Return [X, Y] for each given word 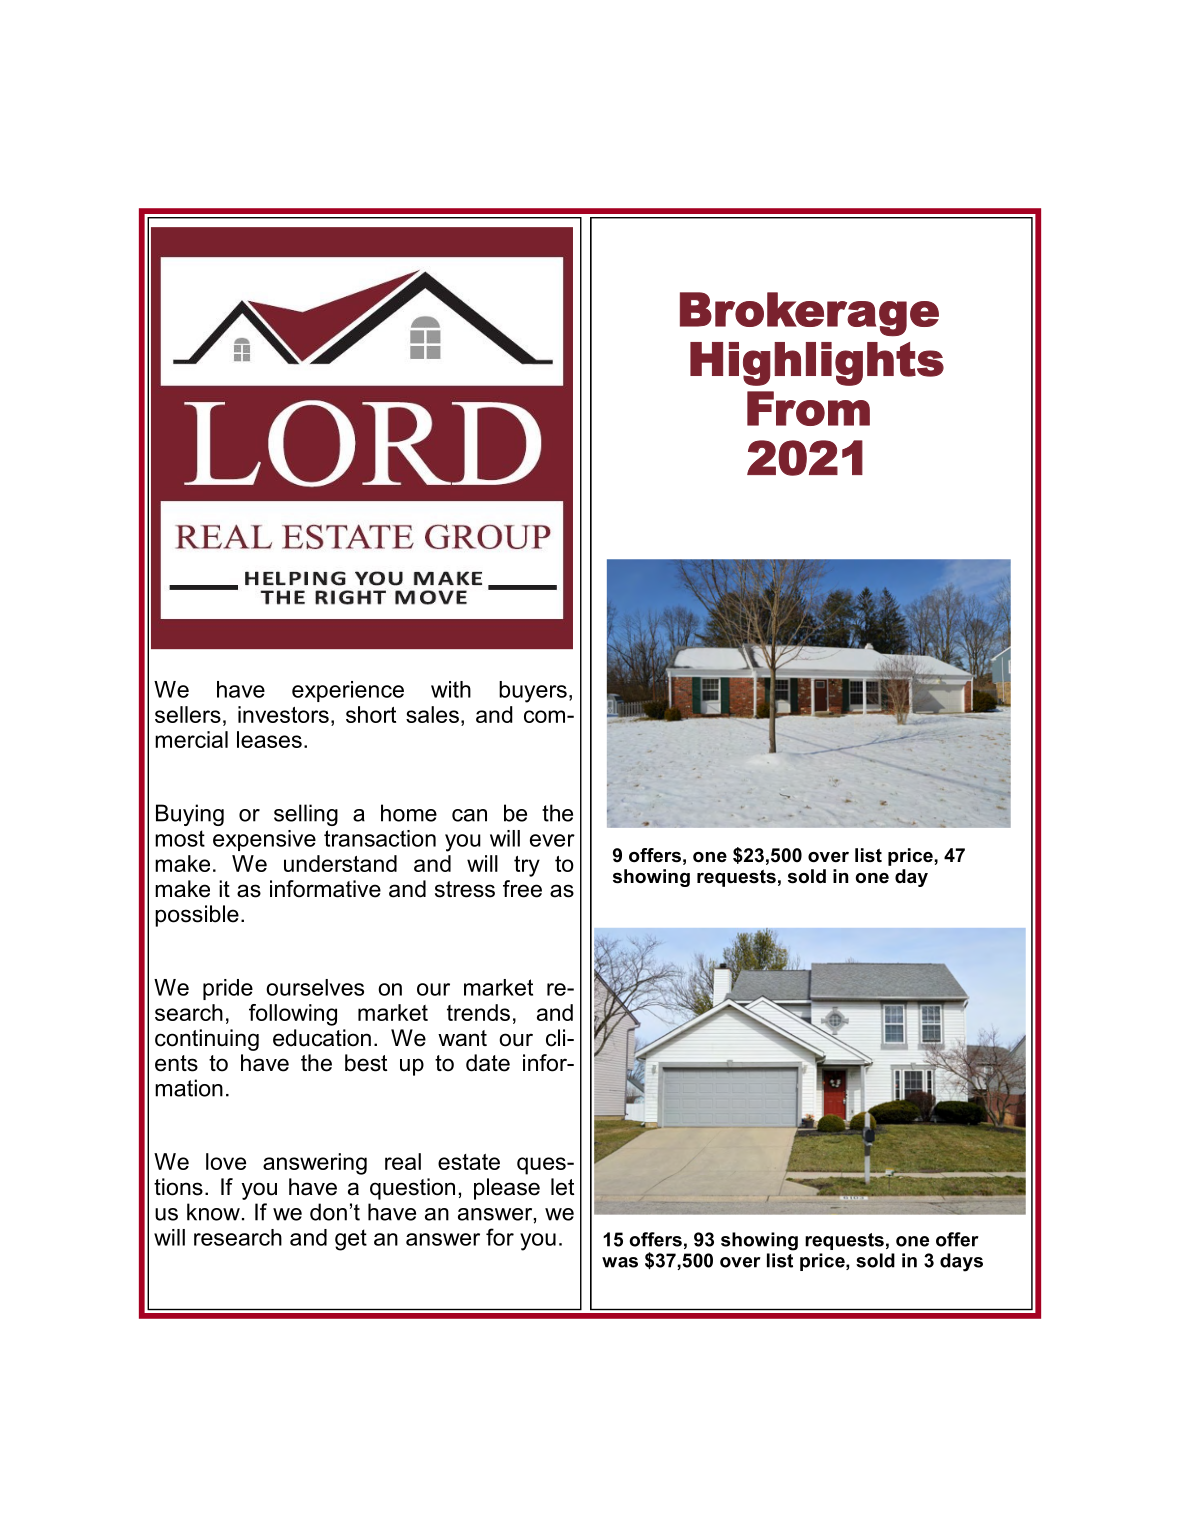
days [961, 1262]
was [620, 1262]
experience [348, 691]
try [527, 866]
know [213, 1212]
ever [552, 840]
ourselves [315, 987]
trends [478, 1012]
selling [306, 815]
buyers [533, 692]
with [451, 689]
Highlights [817, 364]
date [488, 1063]
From [808, 408]
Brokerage [809, 314]
